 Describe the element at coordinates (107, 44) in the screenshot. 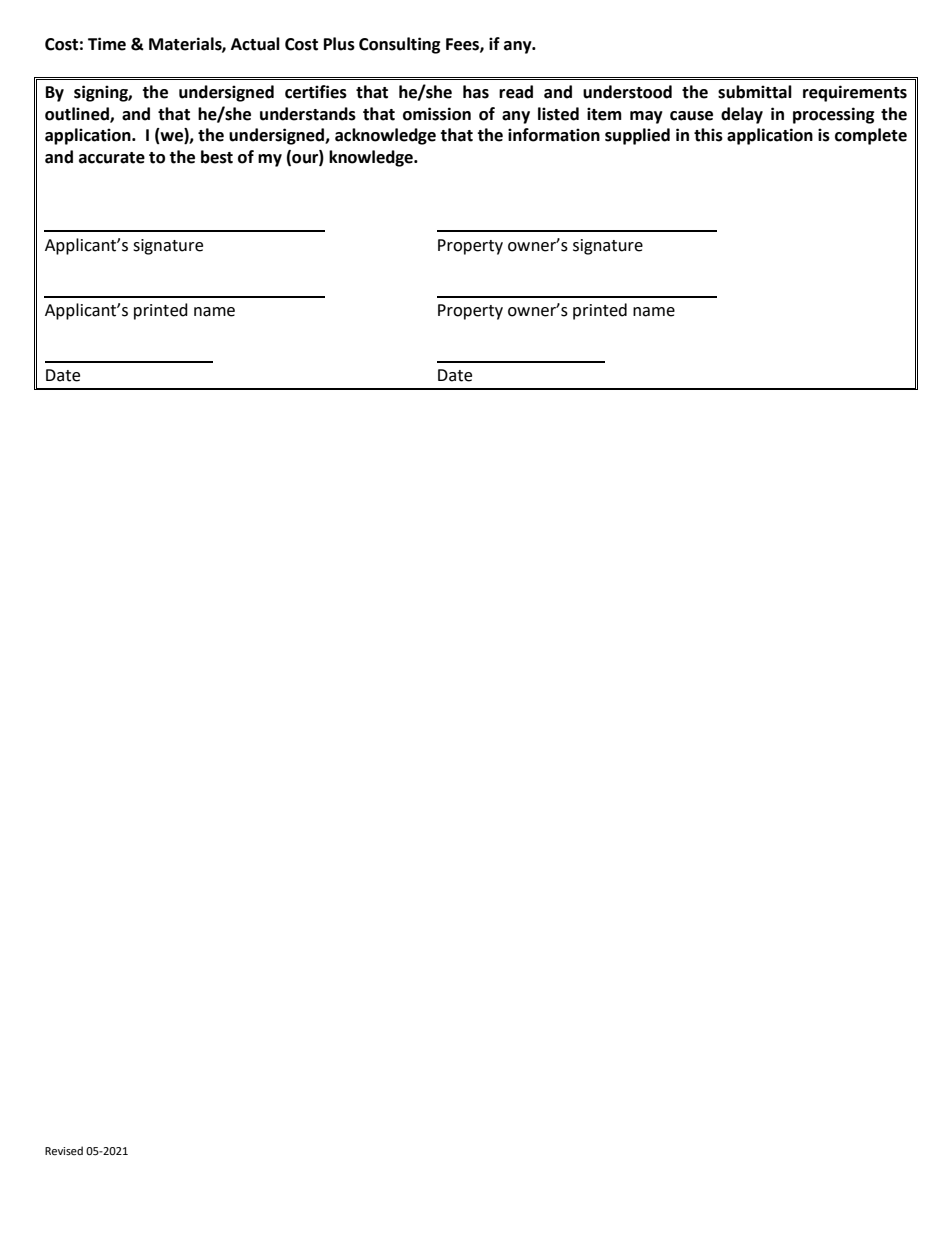

I see `Time` at that location.
